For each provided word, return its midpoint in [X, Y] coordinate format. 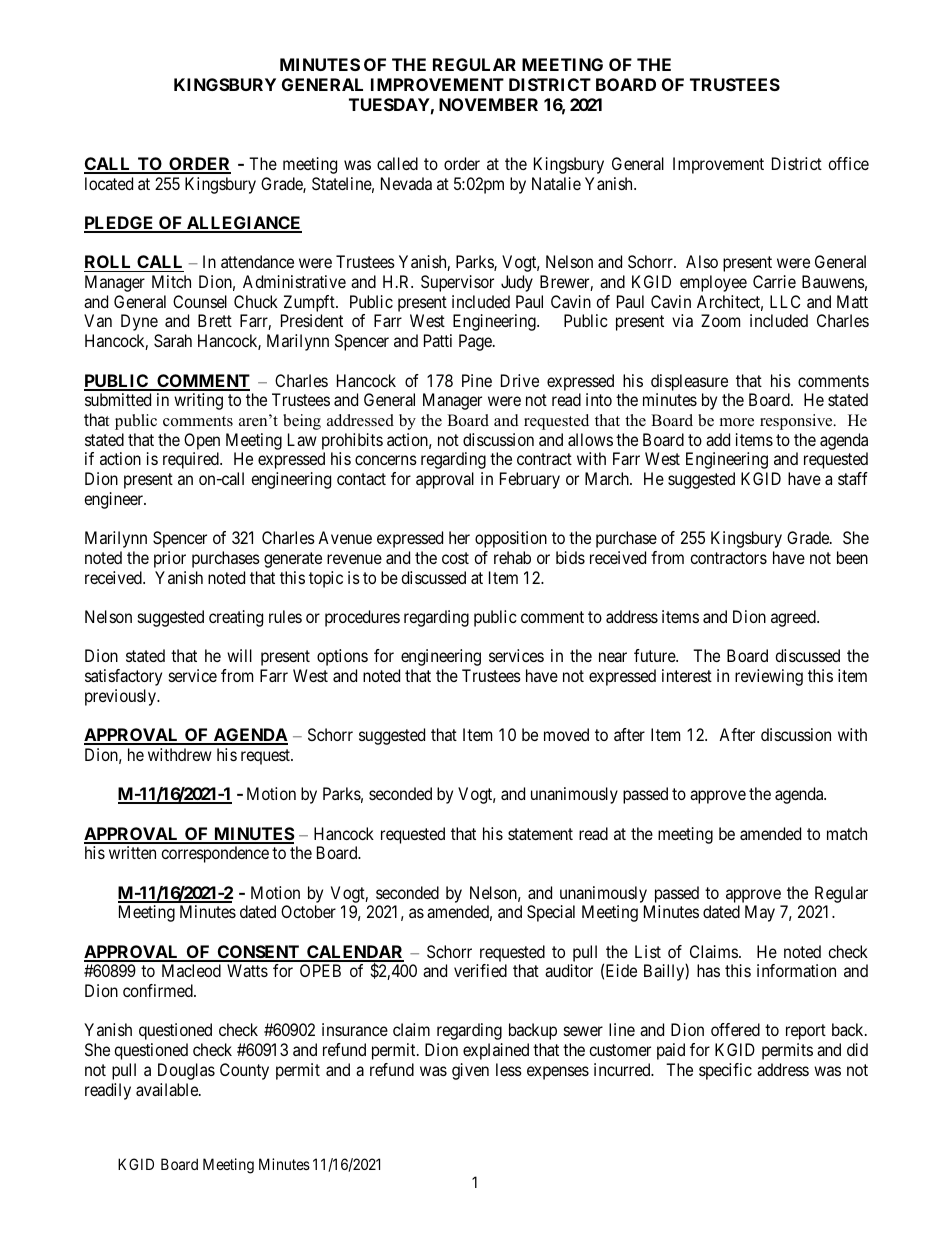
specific [725, 1071]
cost [455, 558]
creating [236, 618]
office [848, 163]
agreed [794, 618]
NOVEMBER [488, 104]
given [470, 1071]
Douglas [186, 1071]
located [109, 183]
